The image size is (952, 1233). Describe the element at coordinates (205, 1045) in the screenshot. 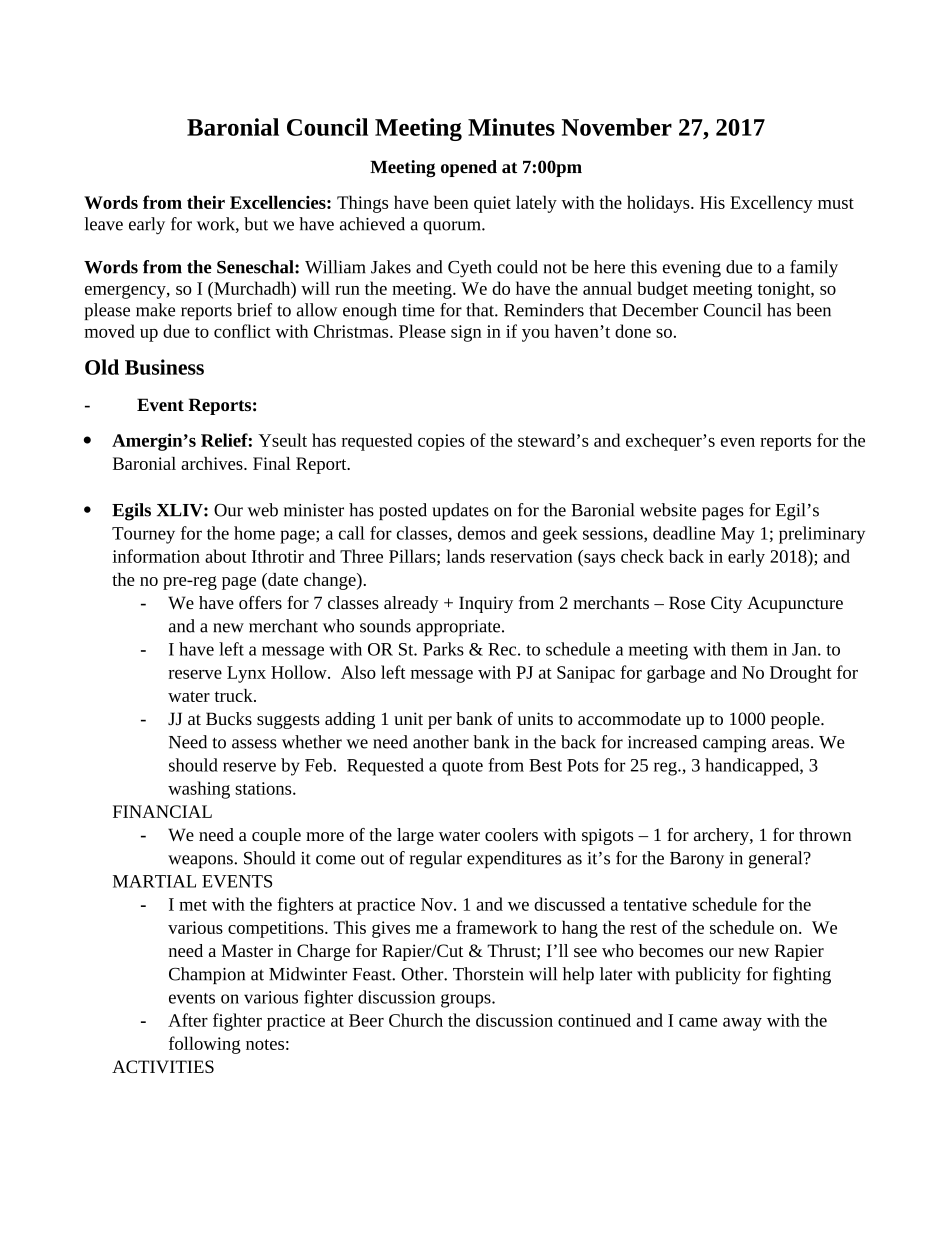

I see `following` at that location.
